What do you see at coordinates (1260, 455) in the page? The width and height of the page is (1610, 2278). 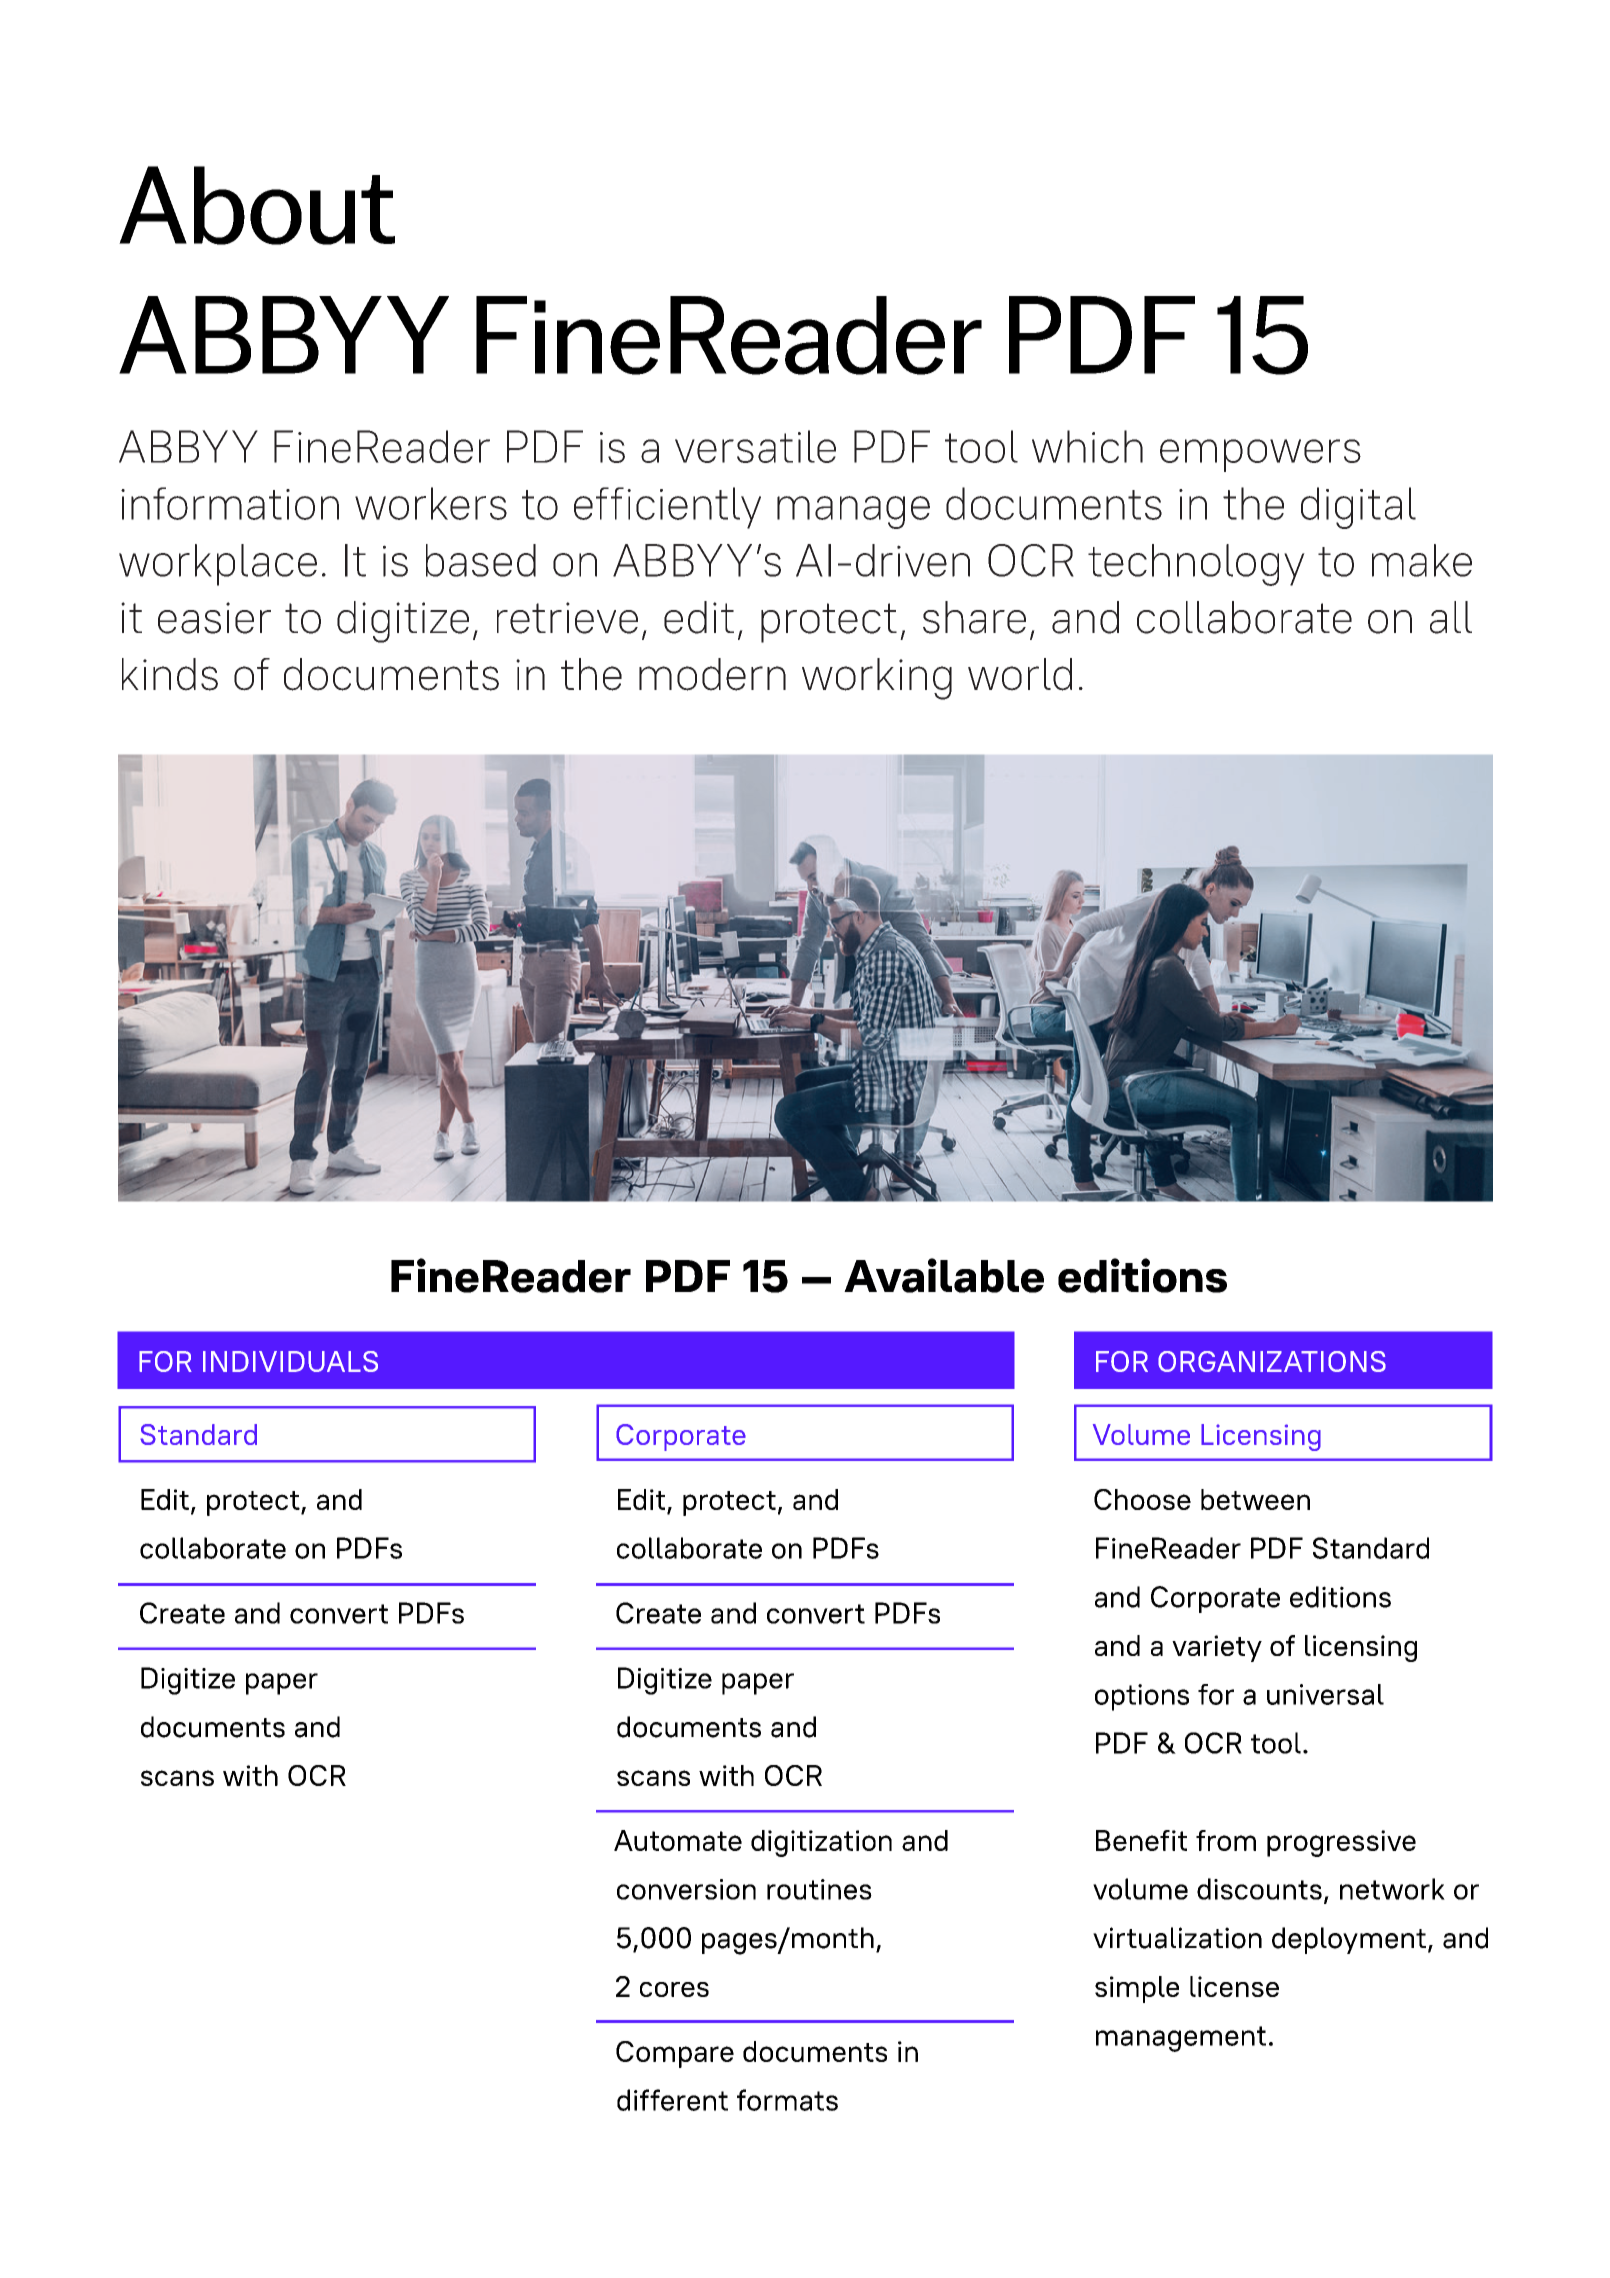 I see `empowers` at bounding box center [1260, 455].
